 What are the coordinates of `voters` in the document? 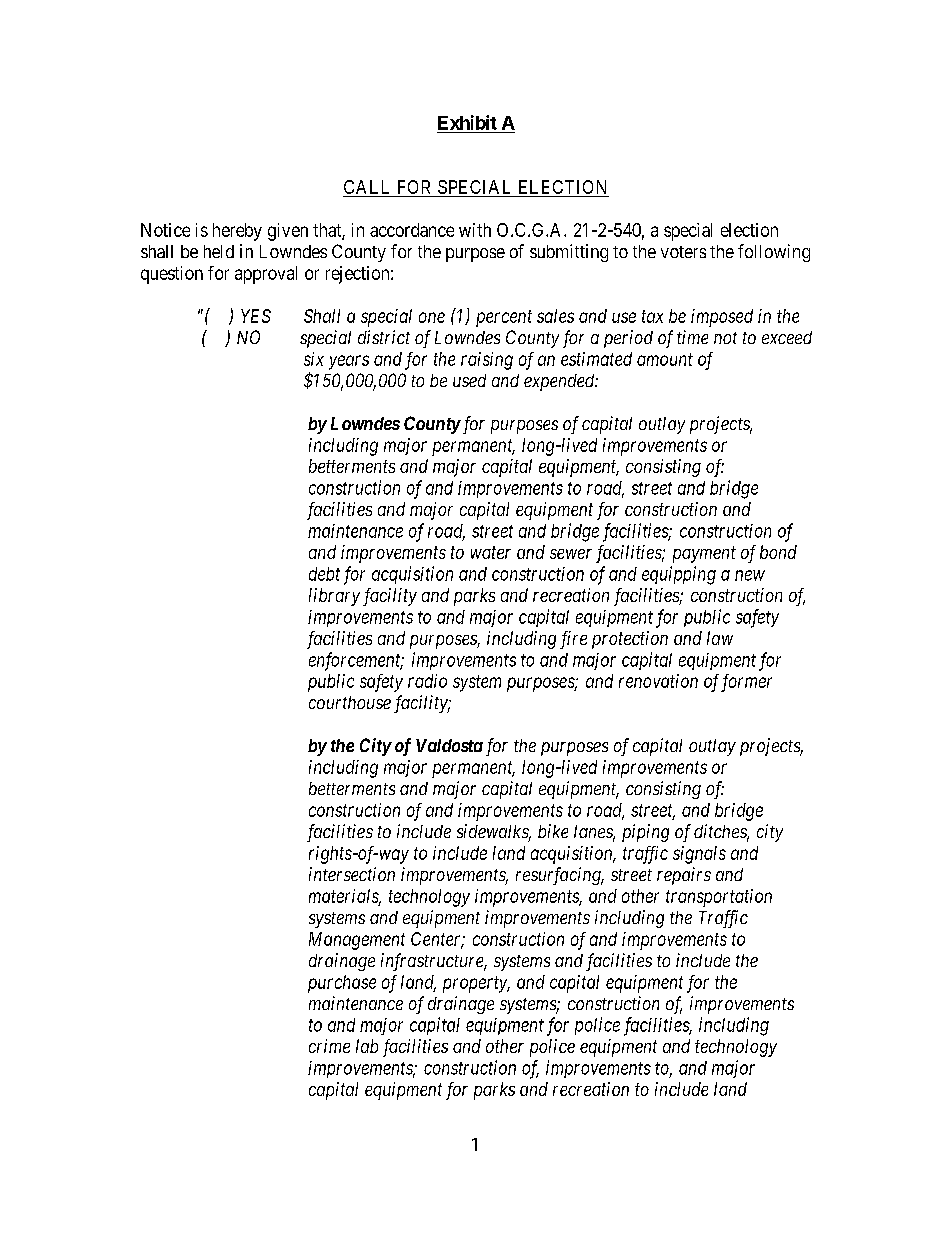 It's located at (683, 252).
